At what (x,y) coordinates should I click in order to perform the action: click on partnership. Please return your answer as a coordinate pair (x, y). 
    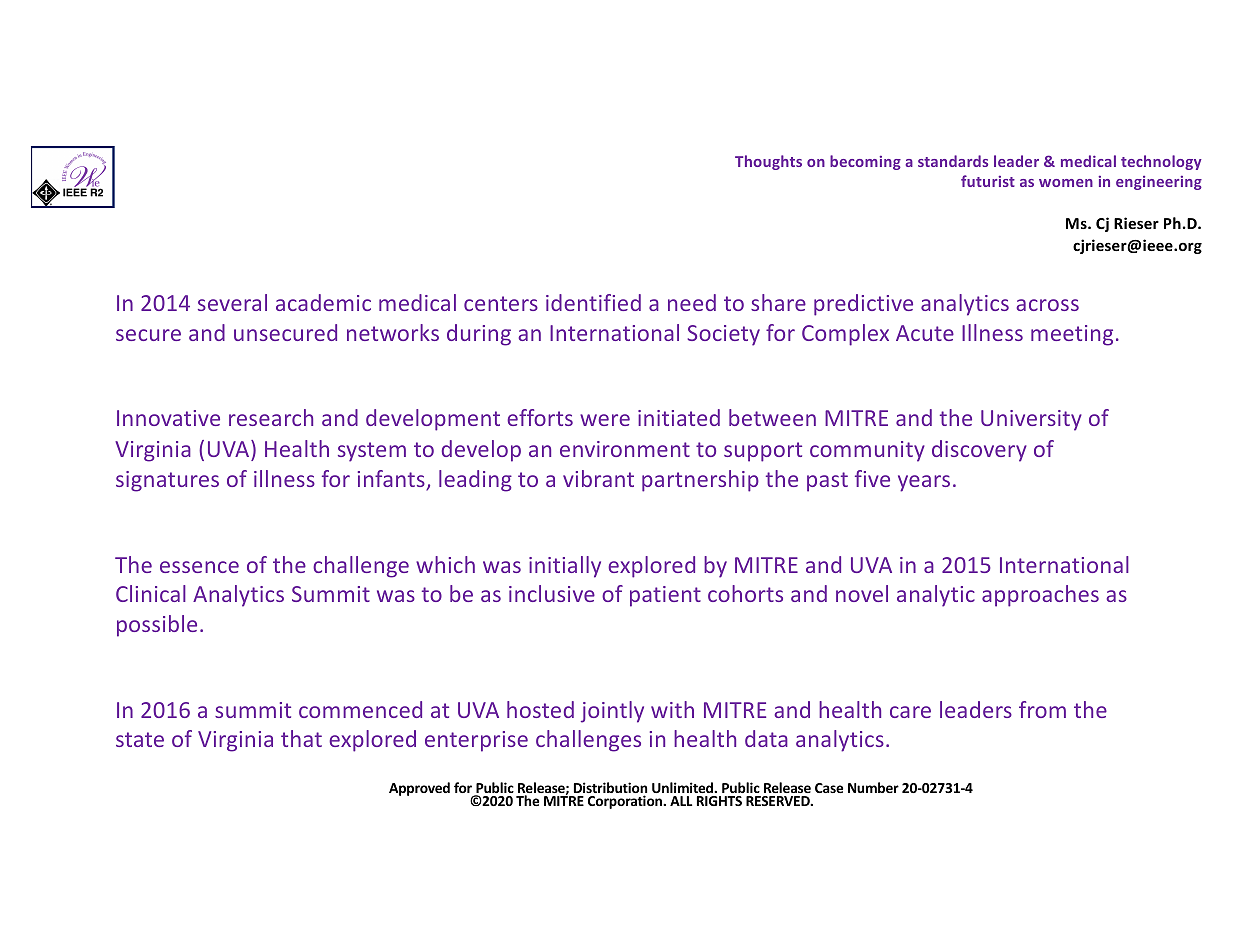
    Looking at the image, I should click on (700, 481).
